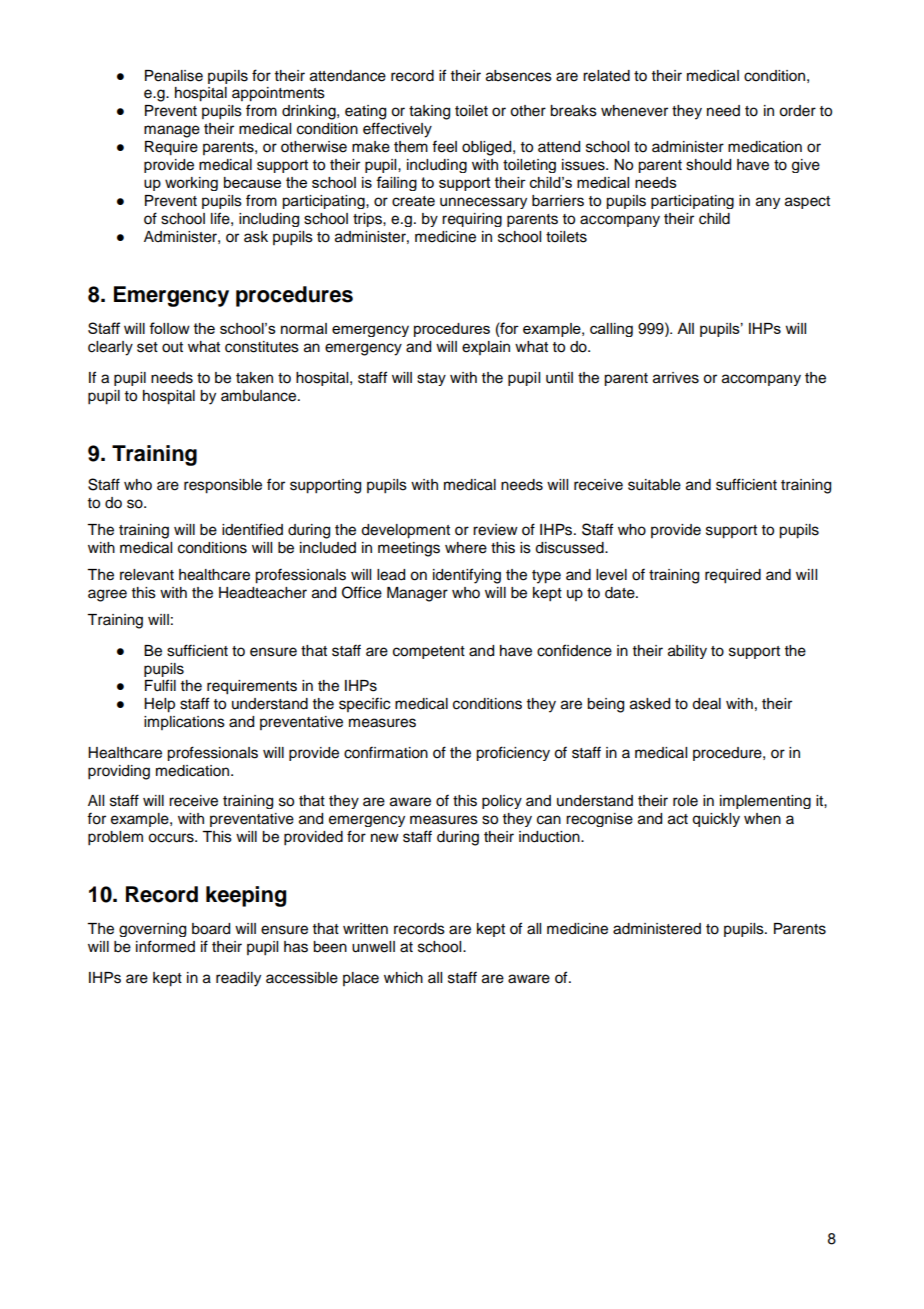 This document has height=1309, width=924. I want to click on ability, so click(687, 652).
